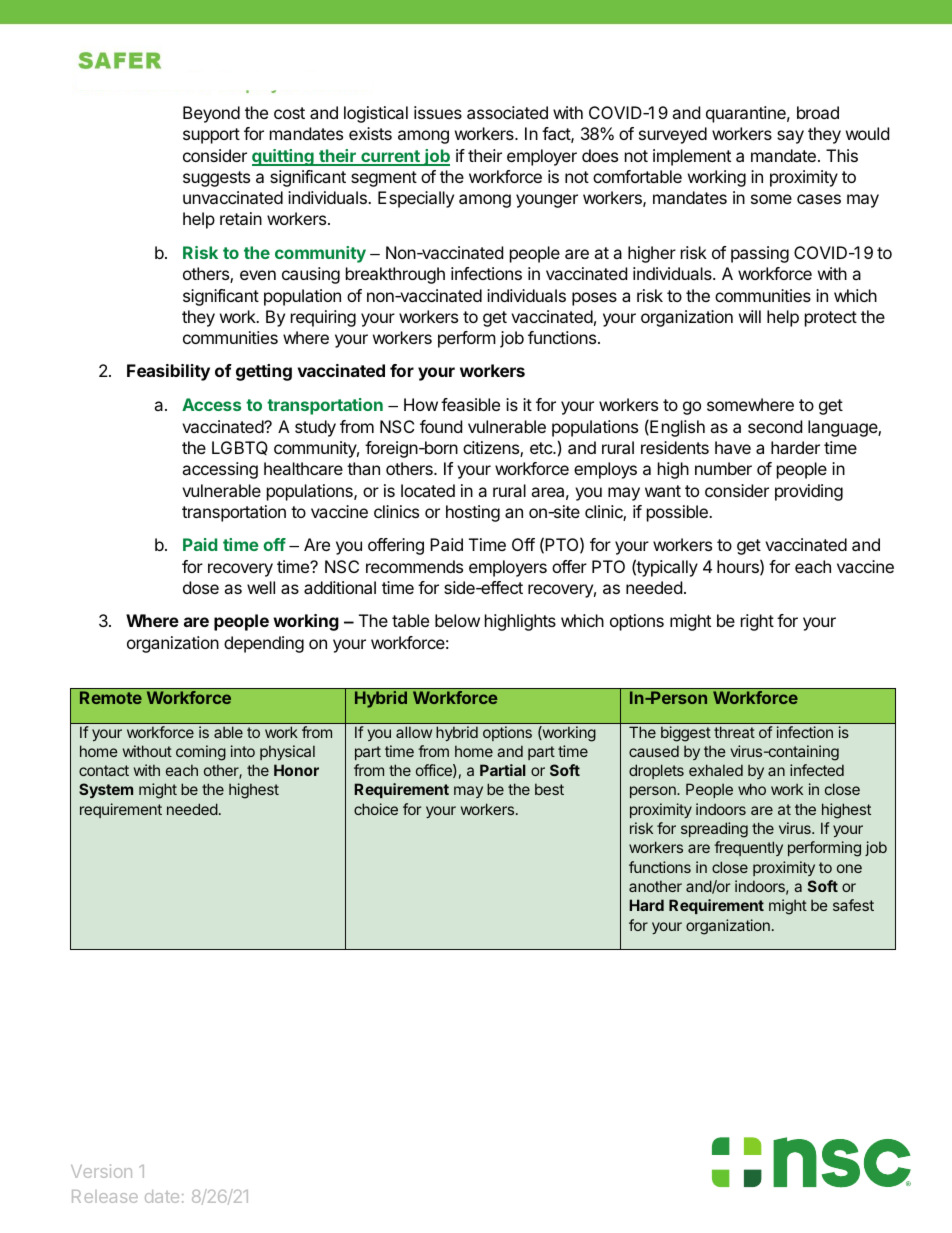 The image size is (952, 1233). What do you see at coordinates (457, 620) in the page?
I see `below` at bounding box center [457, 620].
